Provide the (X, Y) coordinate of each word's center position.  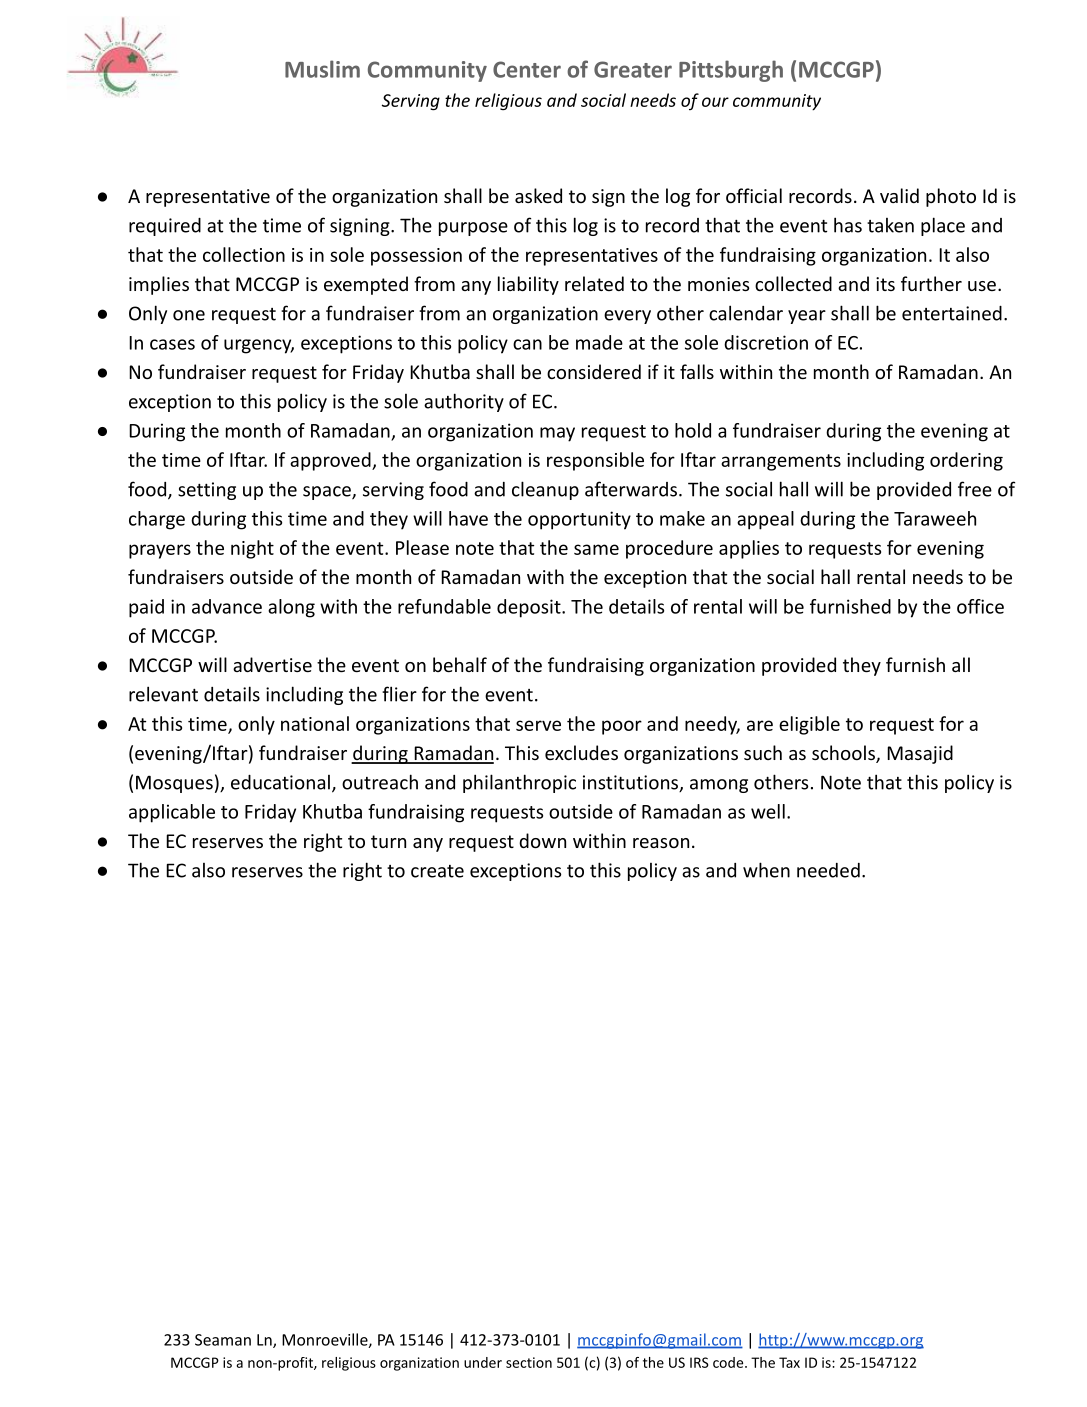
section (529, 1362)
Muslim (322, 69)
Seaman (223, 1340)
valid (899, 195)
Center (527, 69)
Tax (789, 1362)
